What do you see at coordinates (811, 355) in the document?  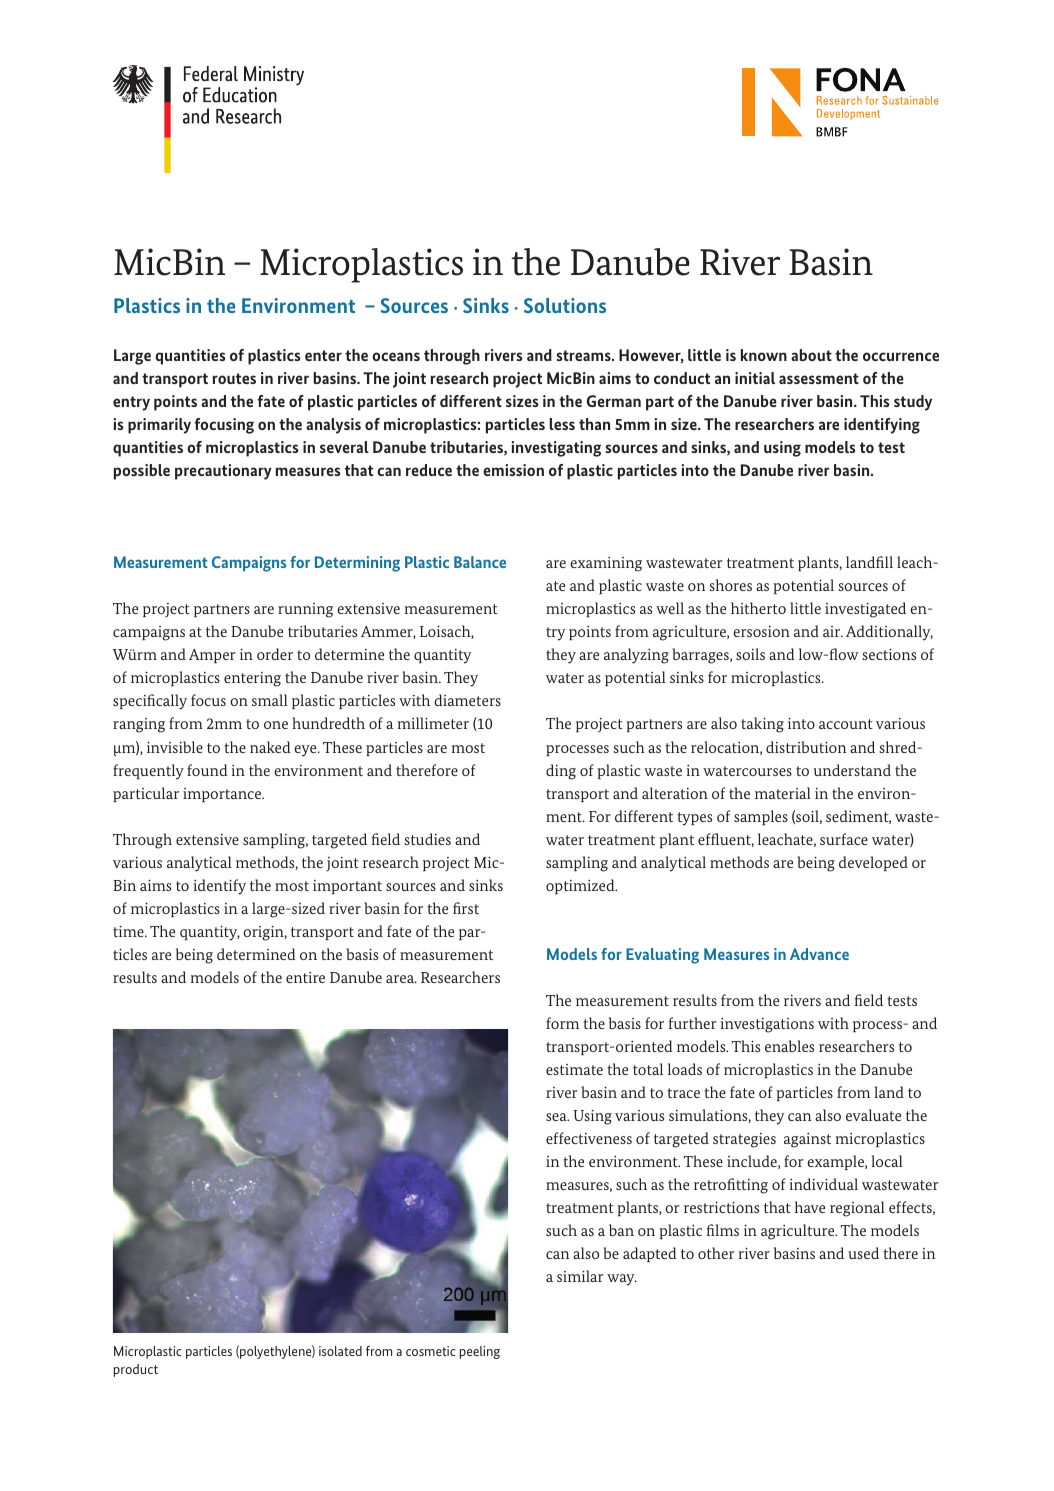 I see `about` at bounding box center [811, 355].
